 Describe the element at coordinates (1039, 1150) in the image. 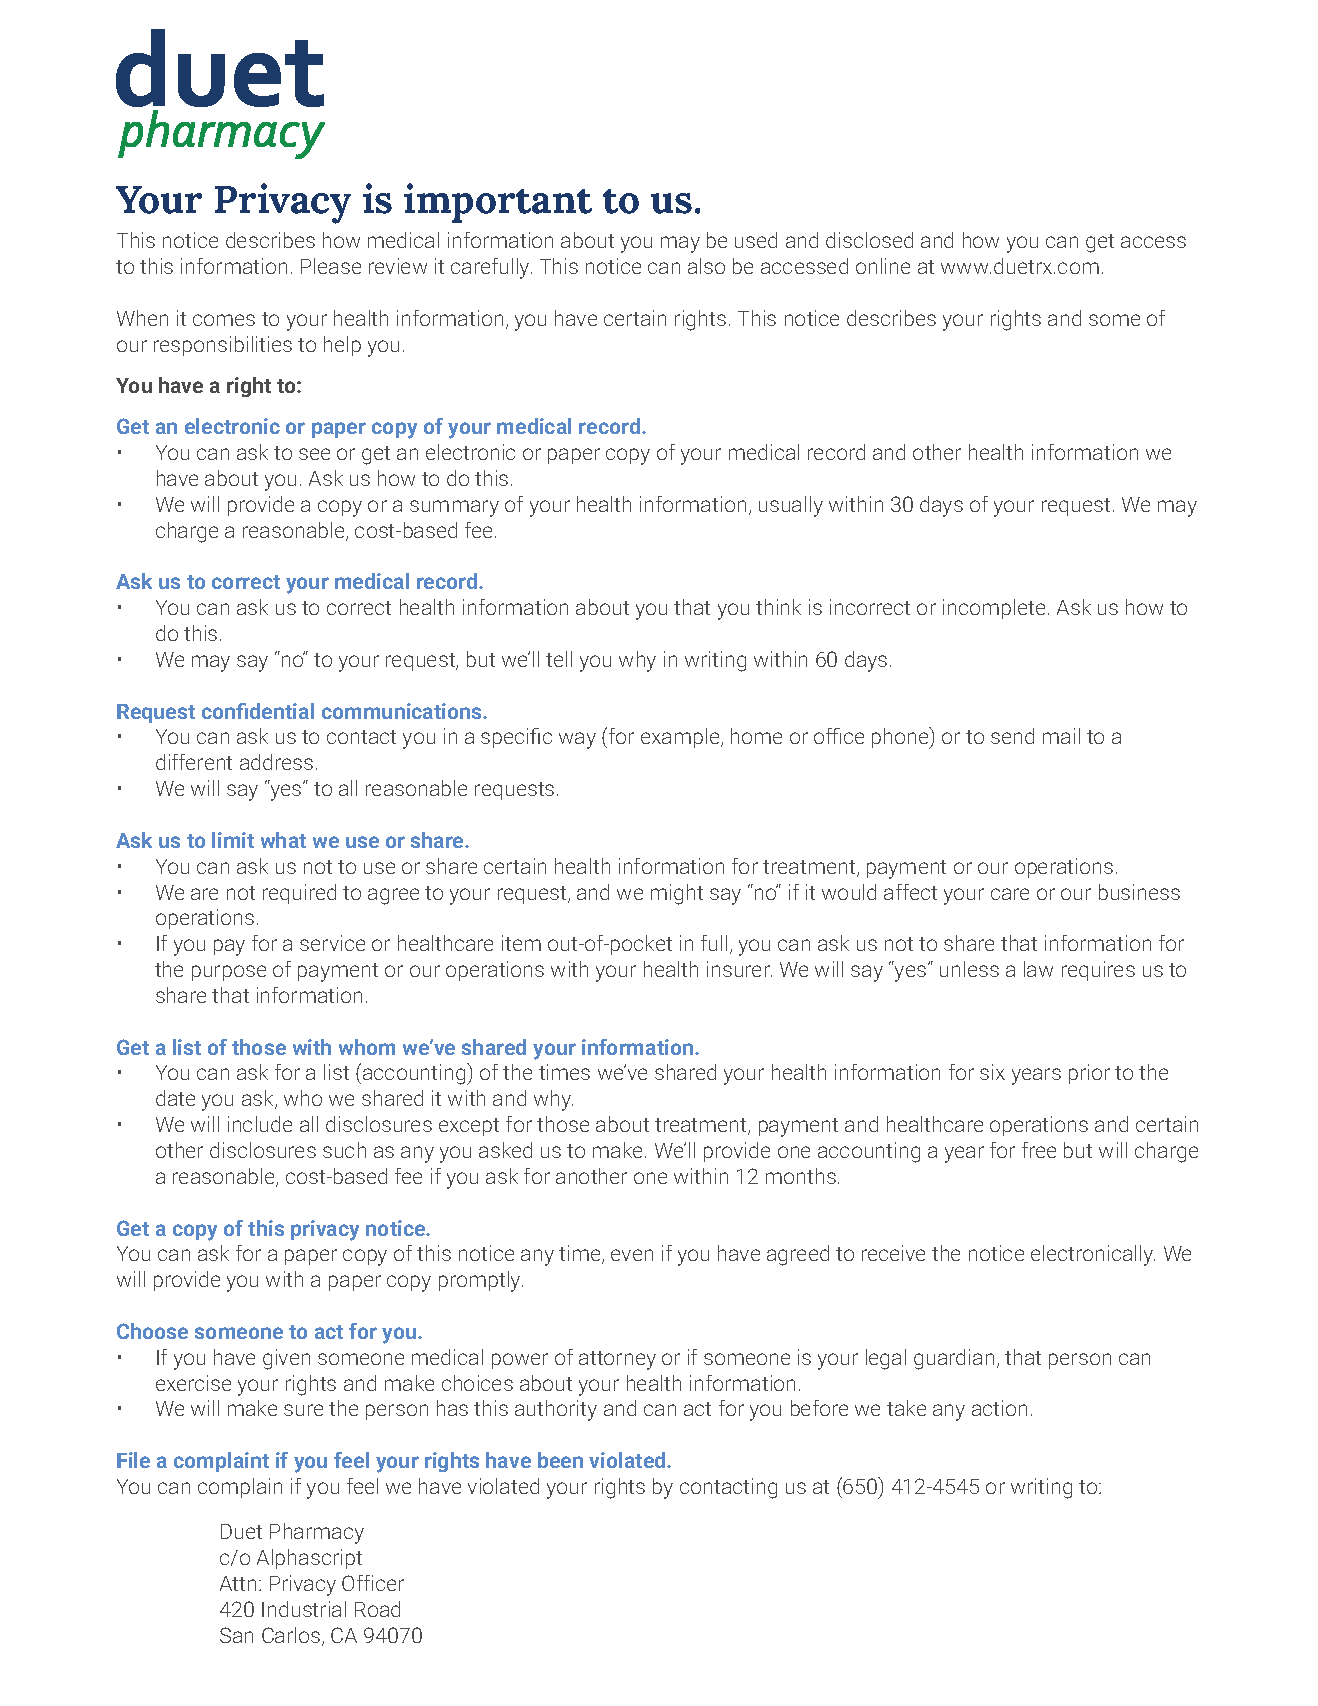

I see `free` at that location.
